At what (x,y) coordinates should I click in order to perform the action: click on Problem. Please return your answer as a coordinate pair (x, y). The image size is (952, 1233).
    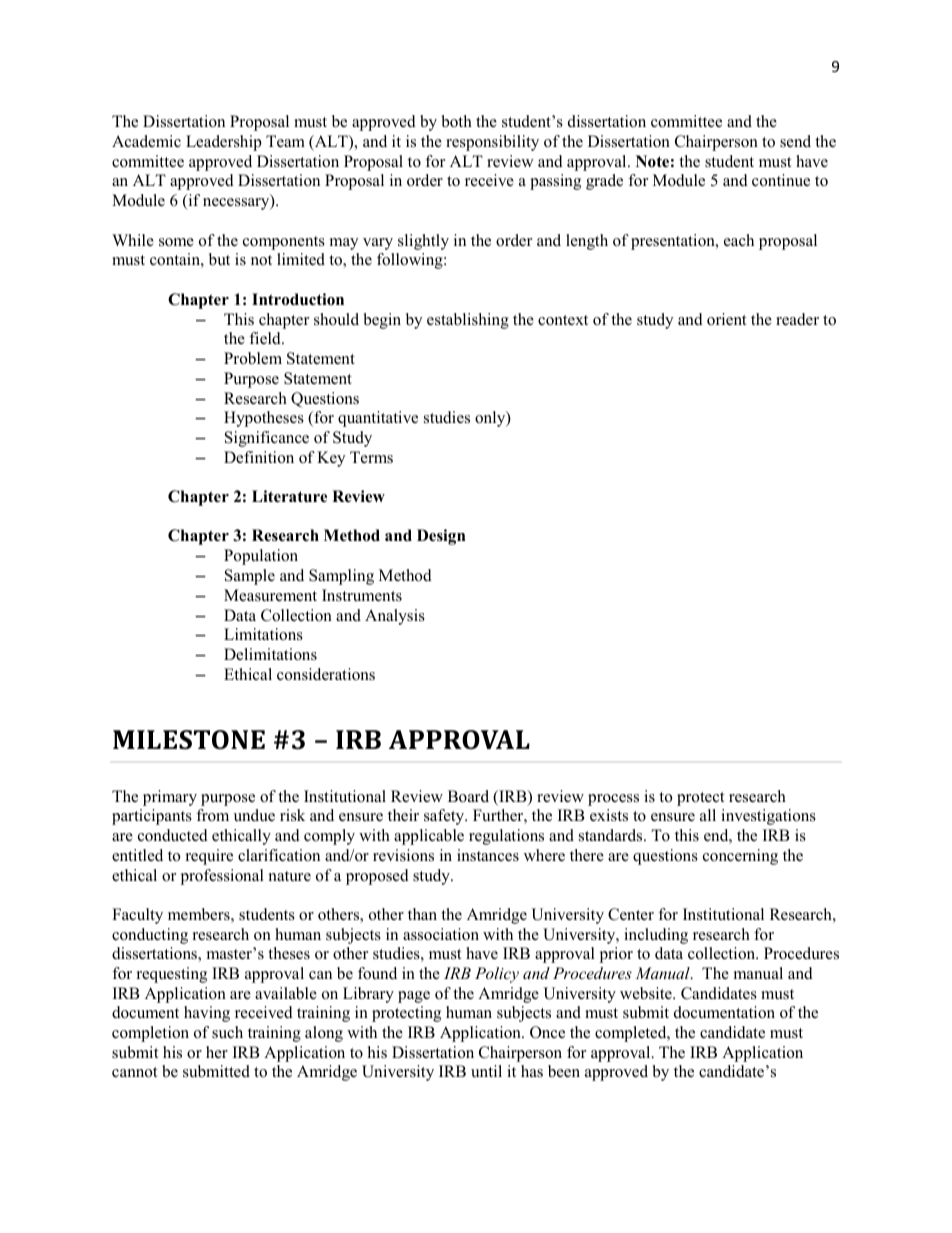
    Looking at the image, I should click on (253, 358).
